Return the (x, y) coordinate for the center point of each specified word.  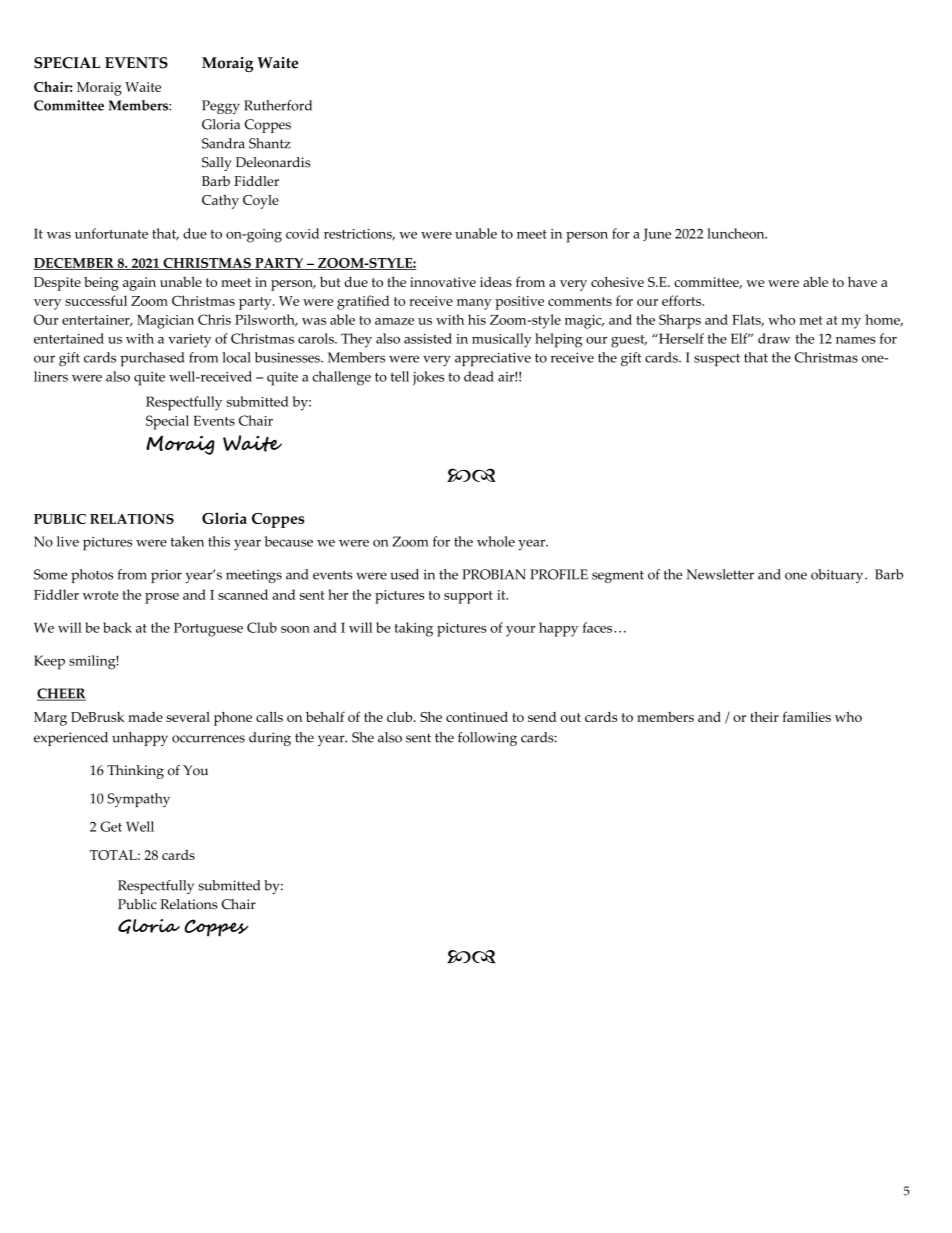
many (474, 304)
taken (187, 541)
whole (496, 541)
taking (414, 629)
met (811, 320)
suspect (717, 360)
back (117, 627)
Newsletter (720, 574)
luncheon (737, 233)
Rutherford (278, 105)
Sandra (223, 143)
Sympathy (138, 800)
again (139, 284)
